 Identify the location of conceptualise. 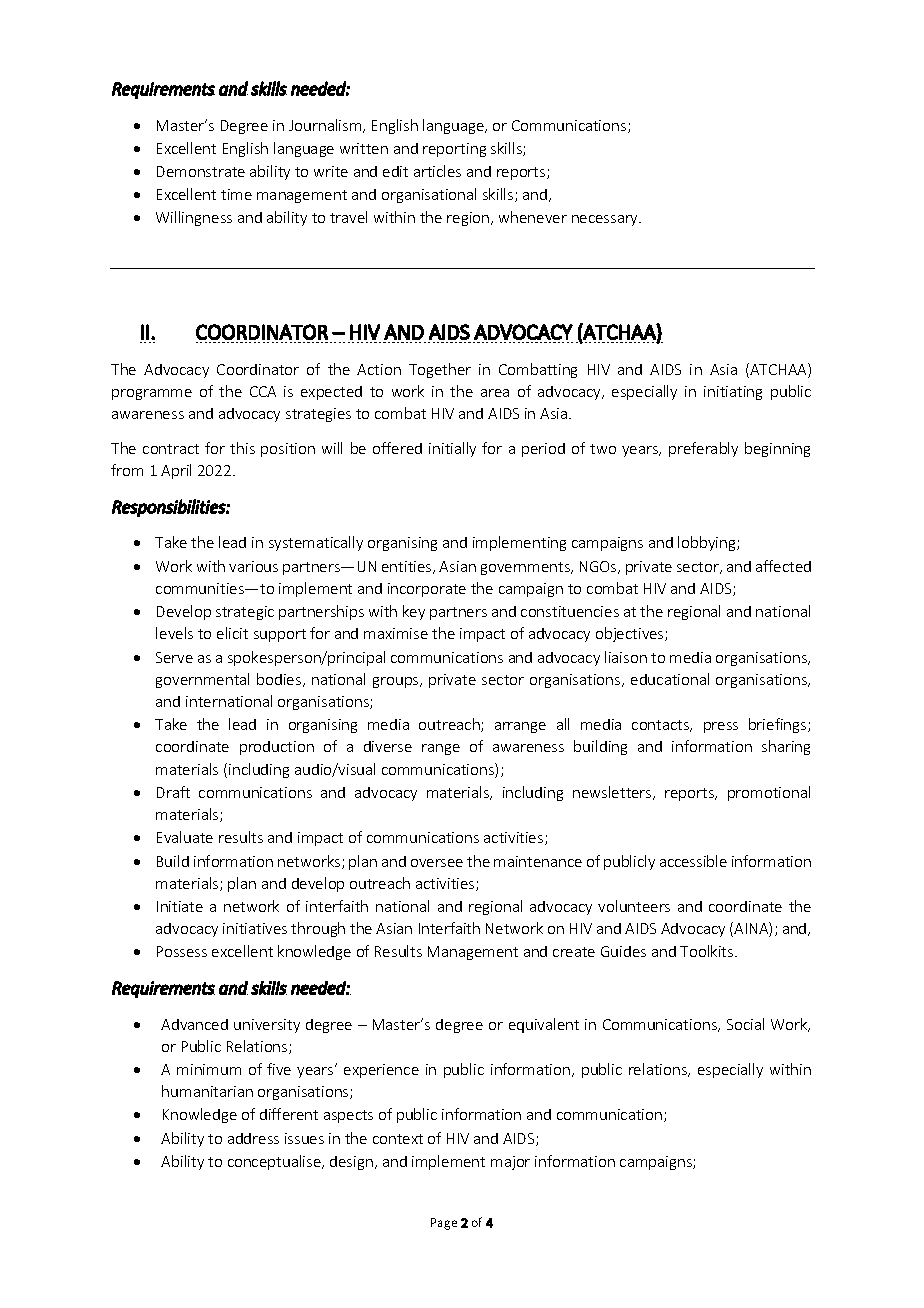
(275, 1162).
